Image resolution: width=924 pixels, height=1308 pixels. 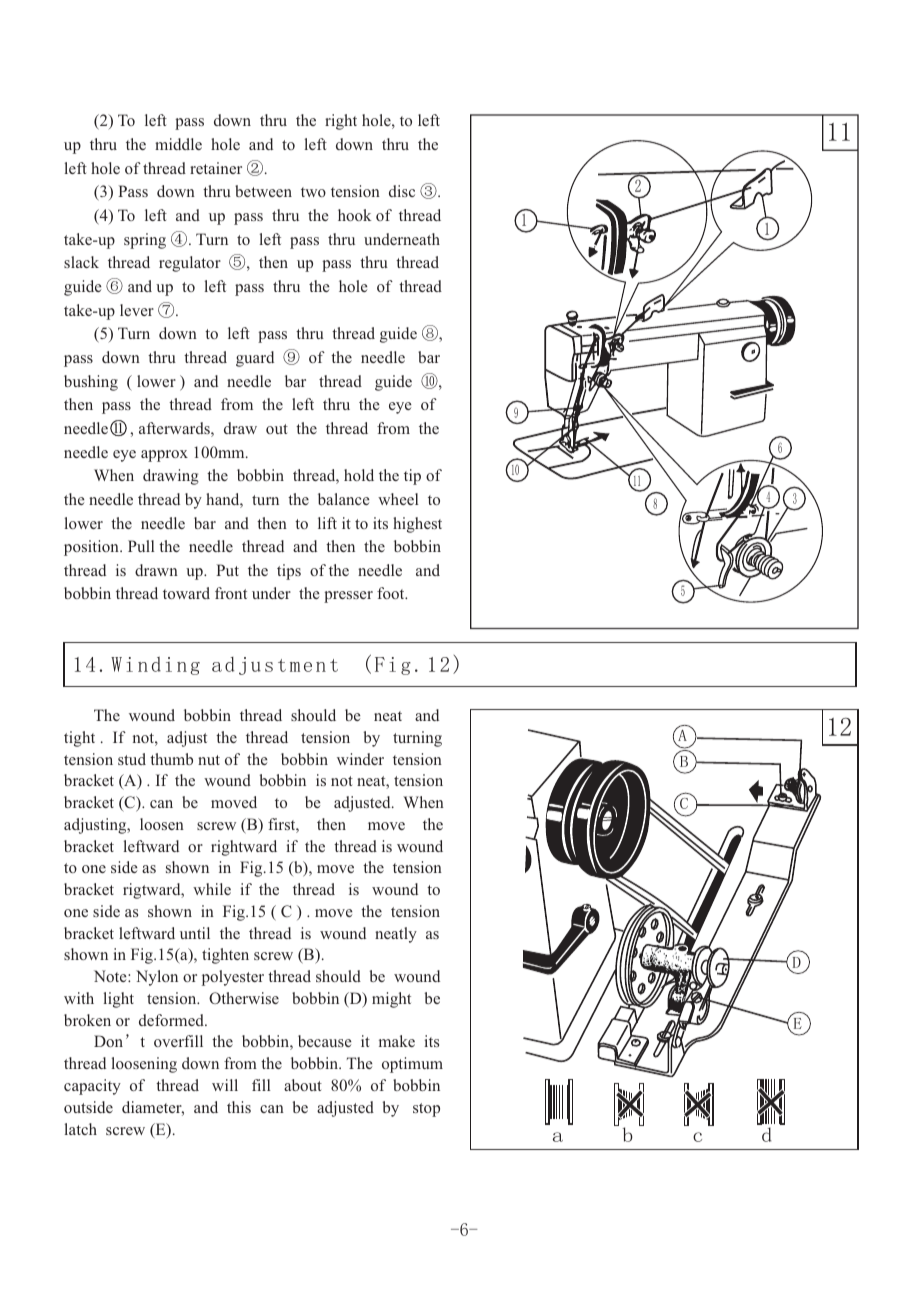 I want to click on optimum, so click(x=412, y=1065).
